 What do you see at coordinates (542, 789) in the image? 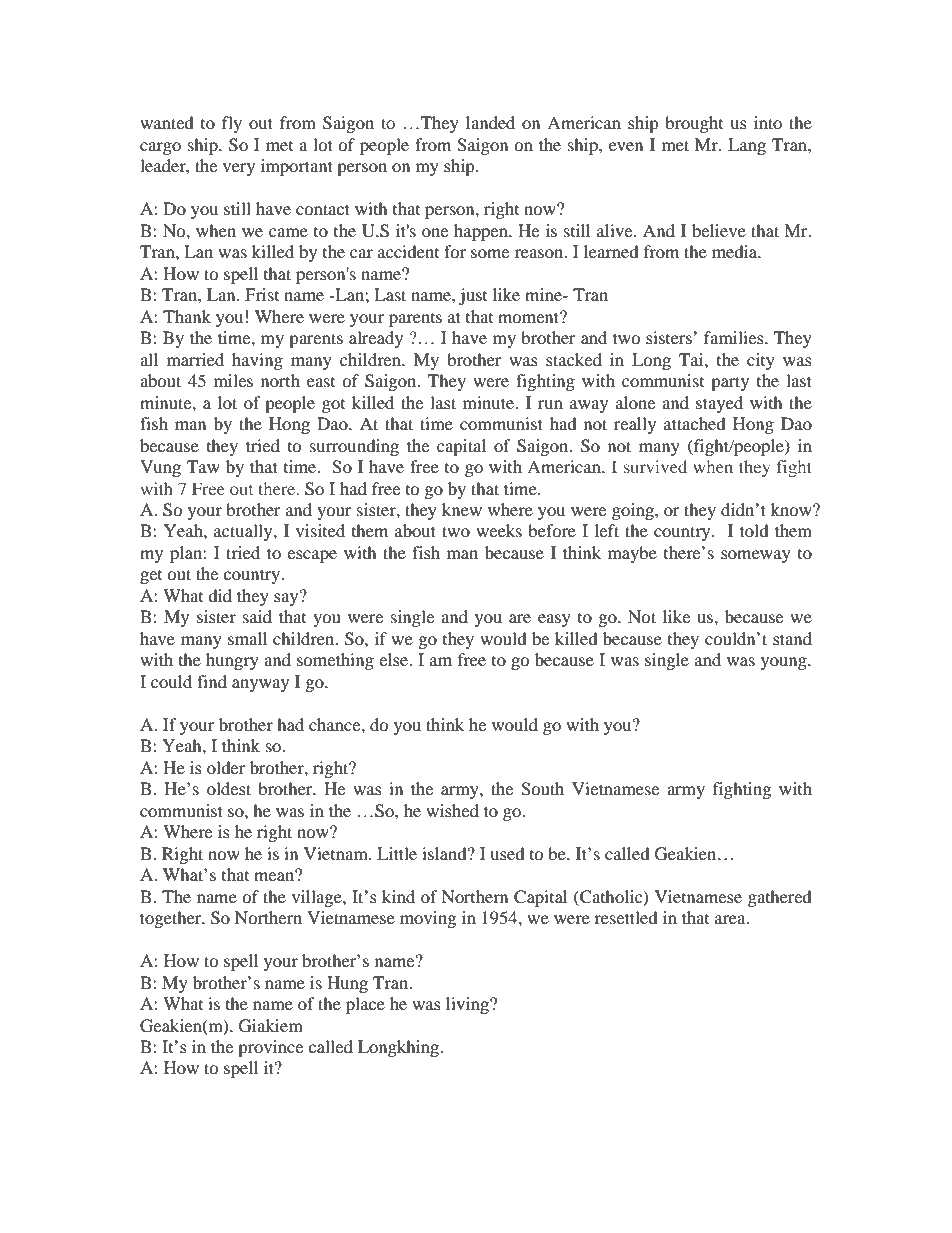
I see `South` at bounding box center [542, 789].
